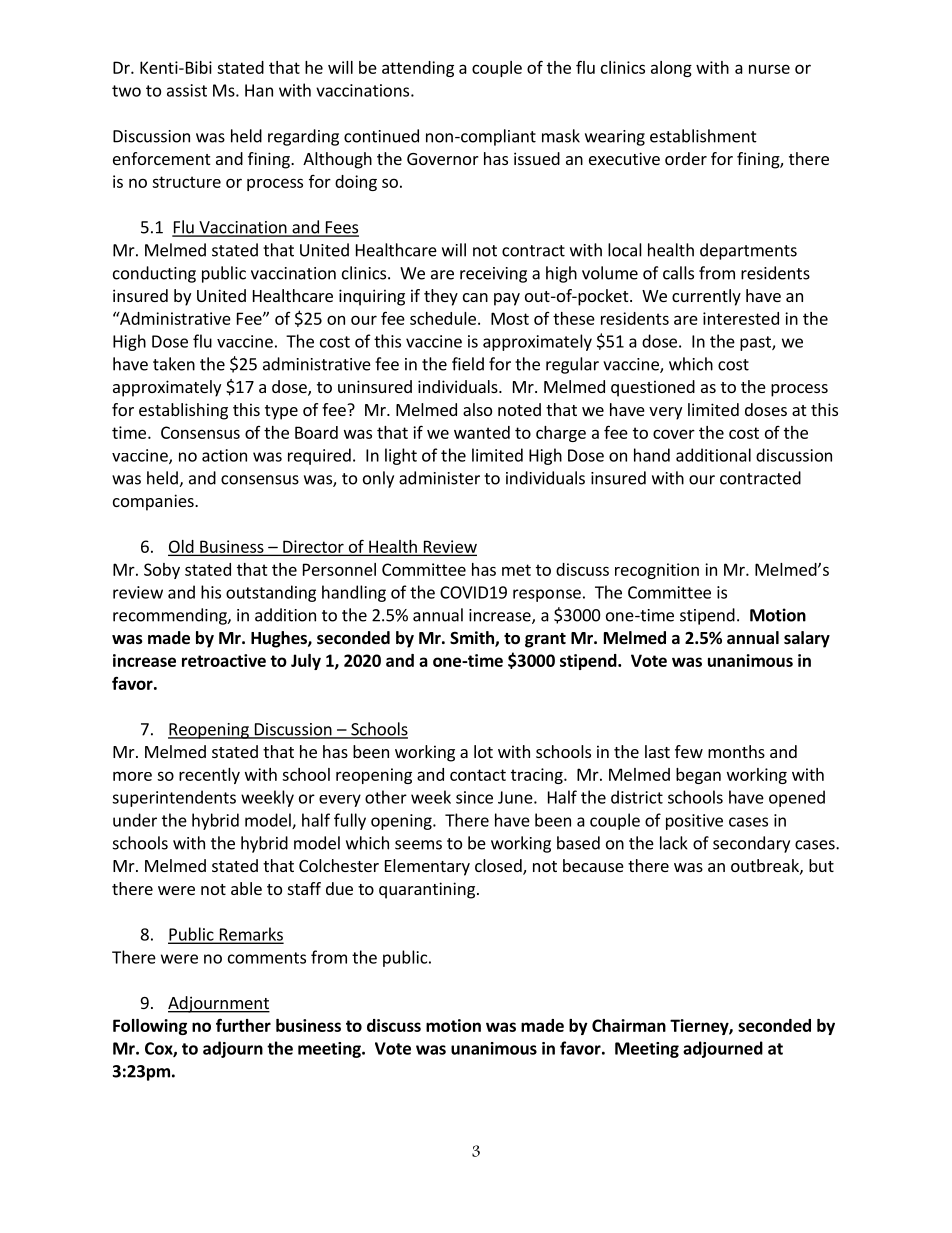 This page has width=952, height=1233. I want to click on further, so click(243, 1025).
